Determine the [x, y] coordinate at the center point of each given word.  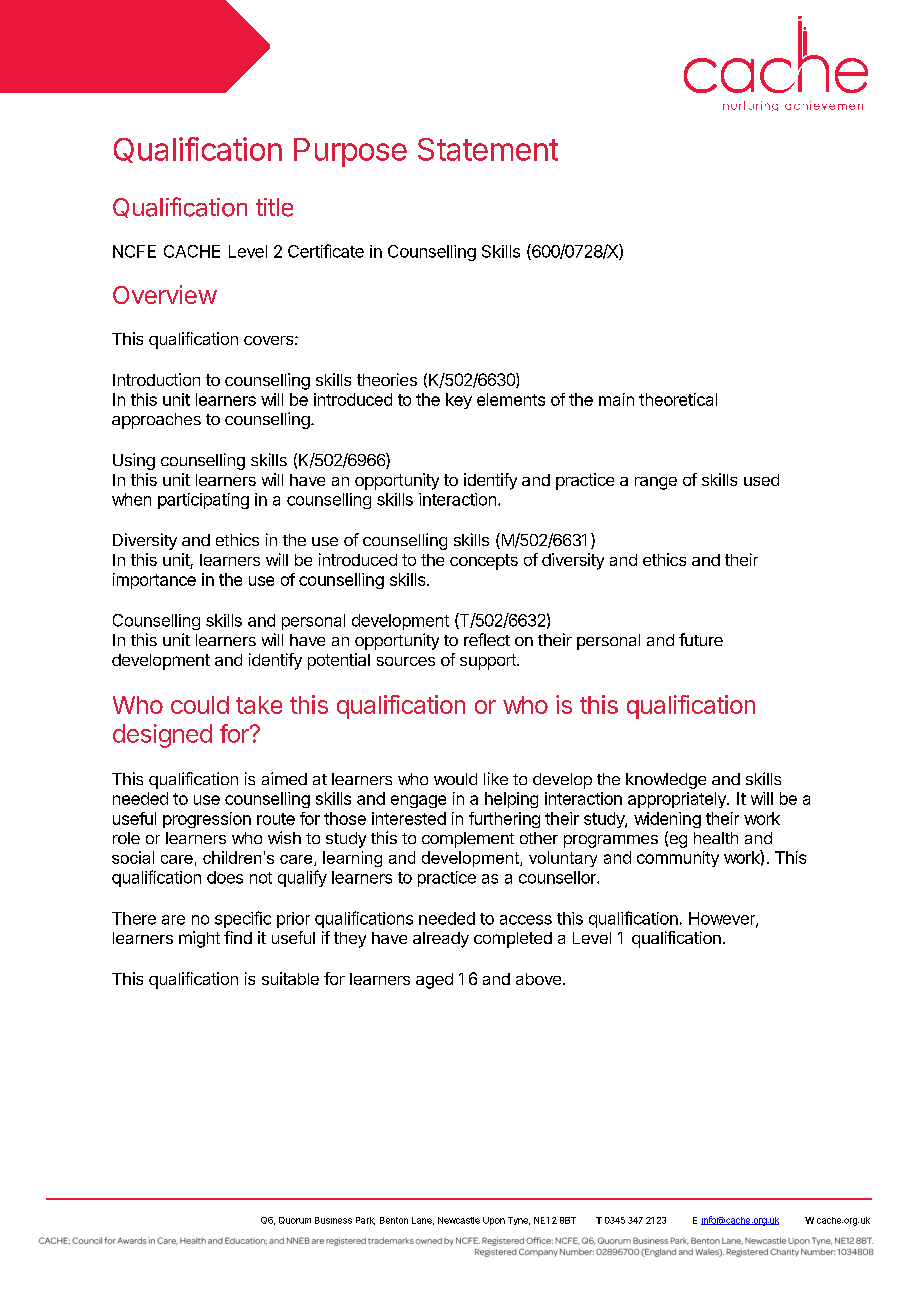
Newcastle [459, 1220]
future [701, 639]
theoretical [678, 399]
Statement [488, 149]
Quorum [295, 1220]
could [200, 705]
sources [406, 661]
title [274, 207]
